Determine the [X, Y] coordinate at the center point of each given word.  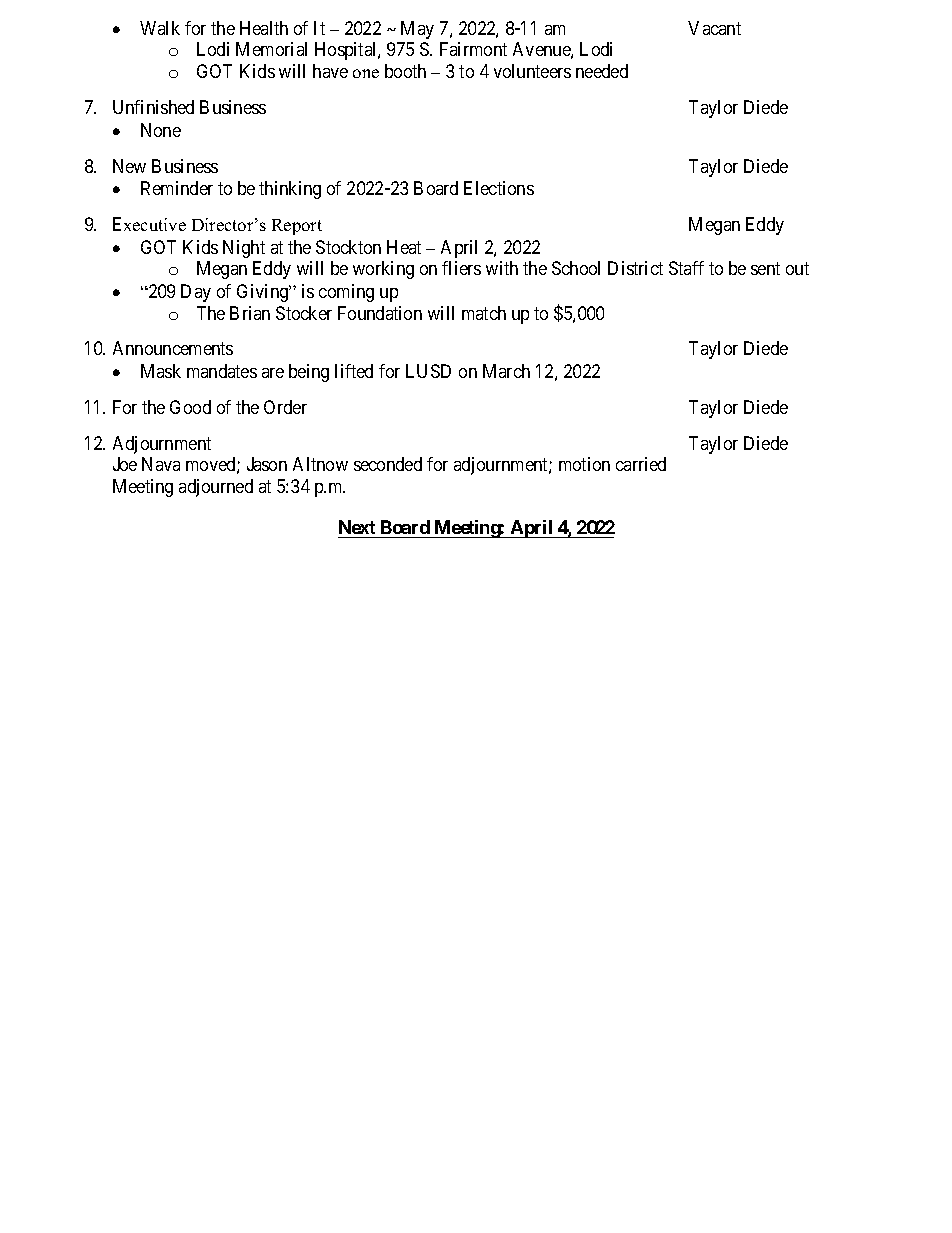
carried [641, 464]
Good [190, 407]
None [161, 130]
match [484, 313]
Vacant [714, 28]
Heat [404, 247]
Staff [686, 268]
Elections [499, 188]
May [417, 30]
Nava [161, 464]
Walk [160, 28]
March [506, 371]
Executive [149, 224]
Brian [250, 313]
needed [602, 71]
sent [765, 269]
